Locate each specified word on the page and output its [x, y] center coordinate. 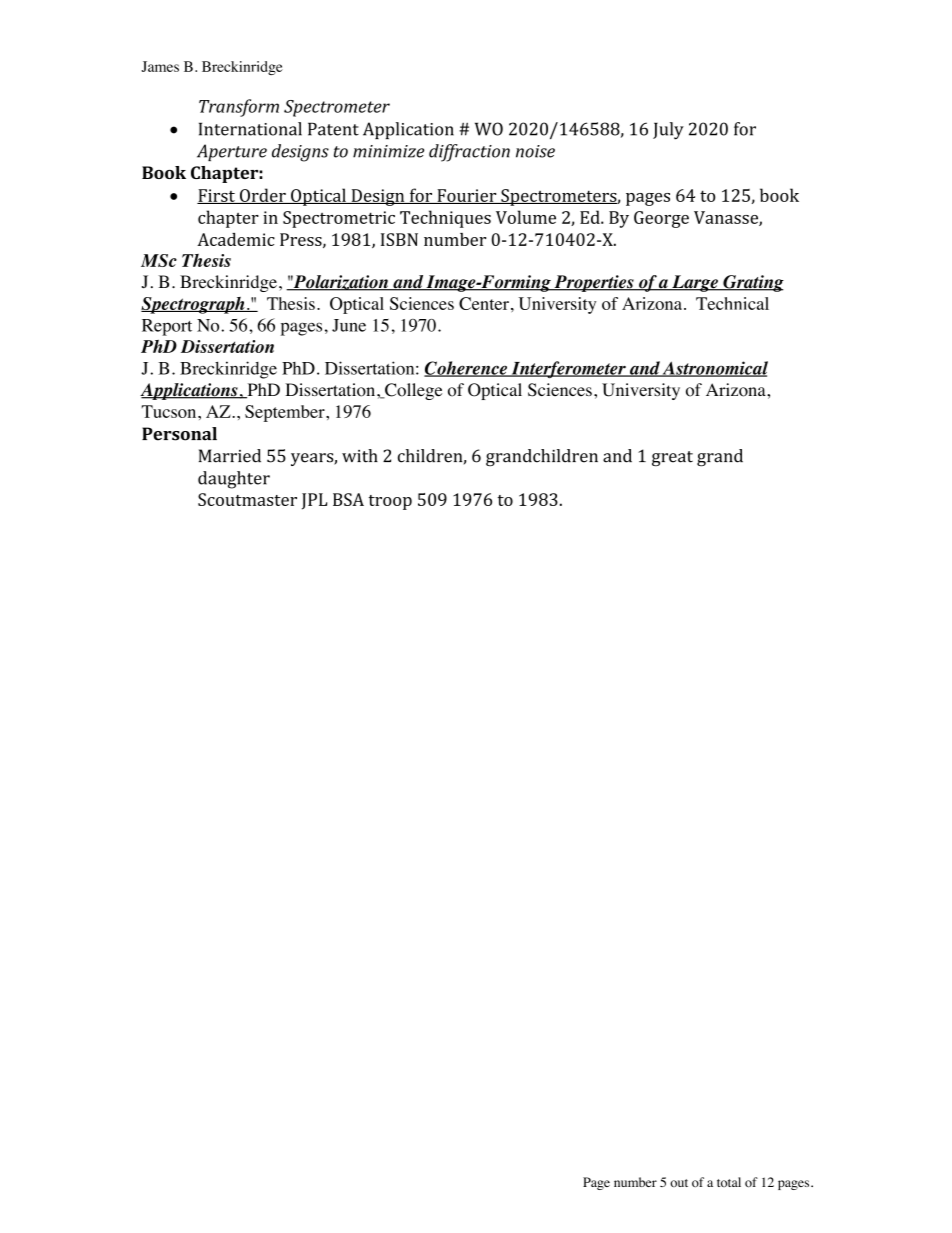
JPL [314, 501]
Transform [239, 108]
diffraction [469, 153]
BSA [348, 499]
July [668, 131]
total [729, 1182]
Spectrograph [194, 305]
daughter [234, 480]
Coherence [466, 369]
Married [230, 456]
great [672, 458]
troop [390, 502]
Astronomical [714, 369]
